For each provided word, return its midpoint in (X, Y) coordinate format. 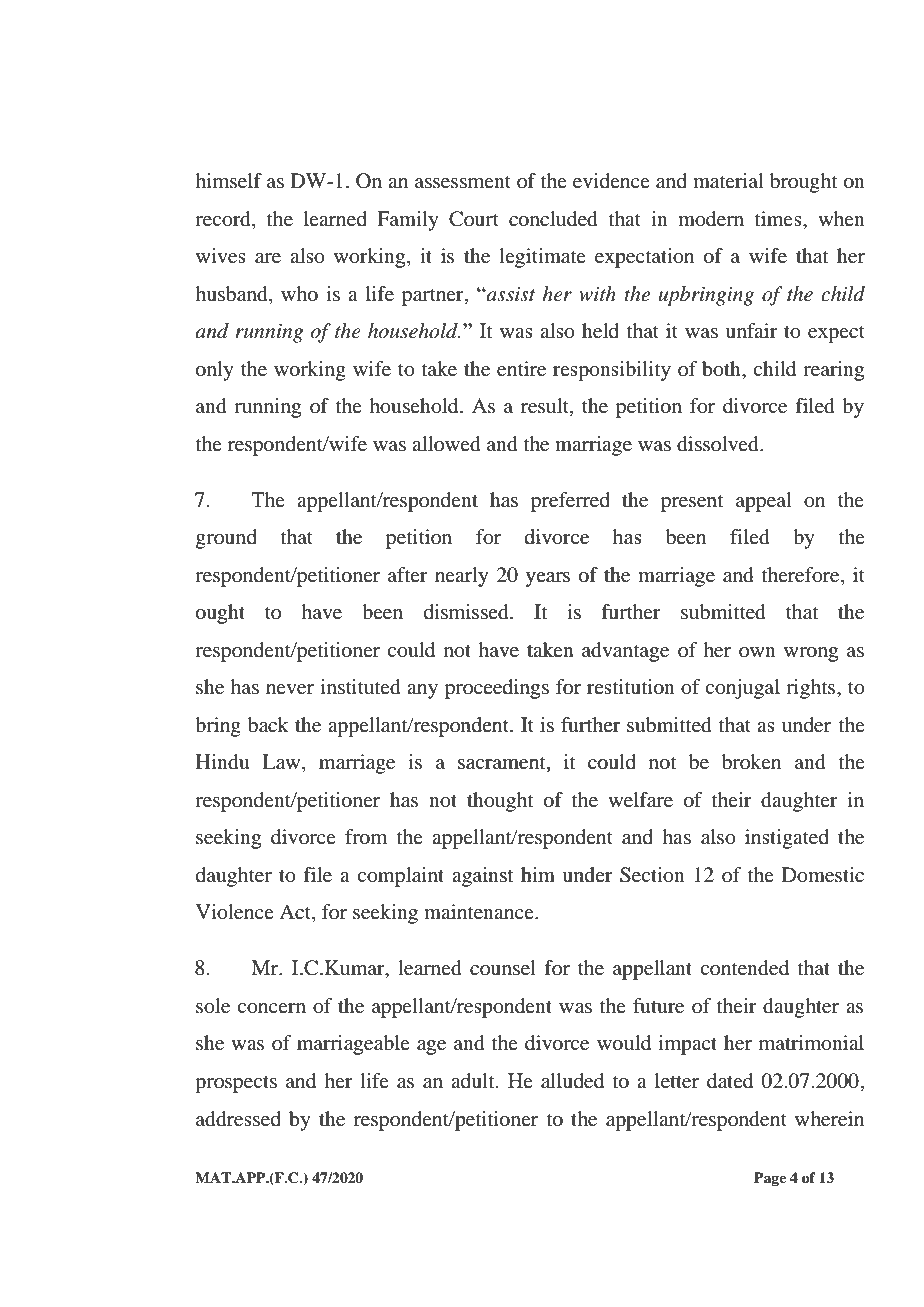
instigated (787, 839)
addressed (238, 1119)
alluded (572, 1081)
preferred (570, 502)
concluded (553, 219)
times (779, 218)
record (224, 219)
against (483, 877)
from (366, 837)
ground (226, 539)
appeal (764, 502)
